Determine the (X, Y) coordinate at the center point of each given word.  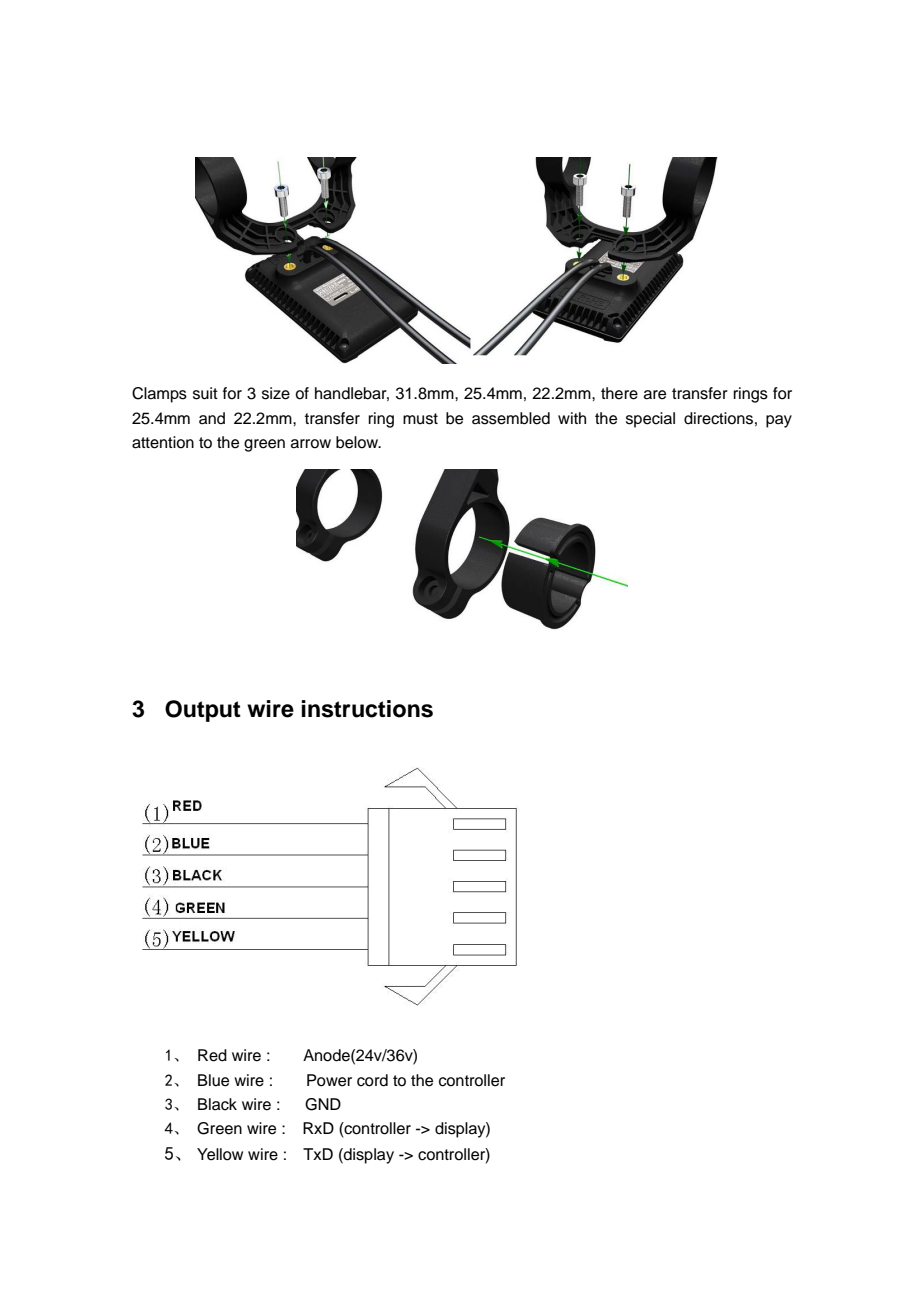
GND (323, 1104)
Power (329, 1080)
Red (212, 1055)
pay (779, 421)
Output (203, 711)
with (572, 418)
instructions (367, 709)
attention (163, 442)
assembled (511, 418)
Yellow (220, 1154)
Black (217, 1104)
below (358, 442)
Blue (213, 1080)
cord (372, 1080)
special (650, 420)
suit (205, 393)
